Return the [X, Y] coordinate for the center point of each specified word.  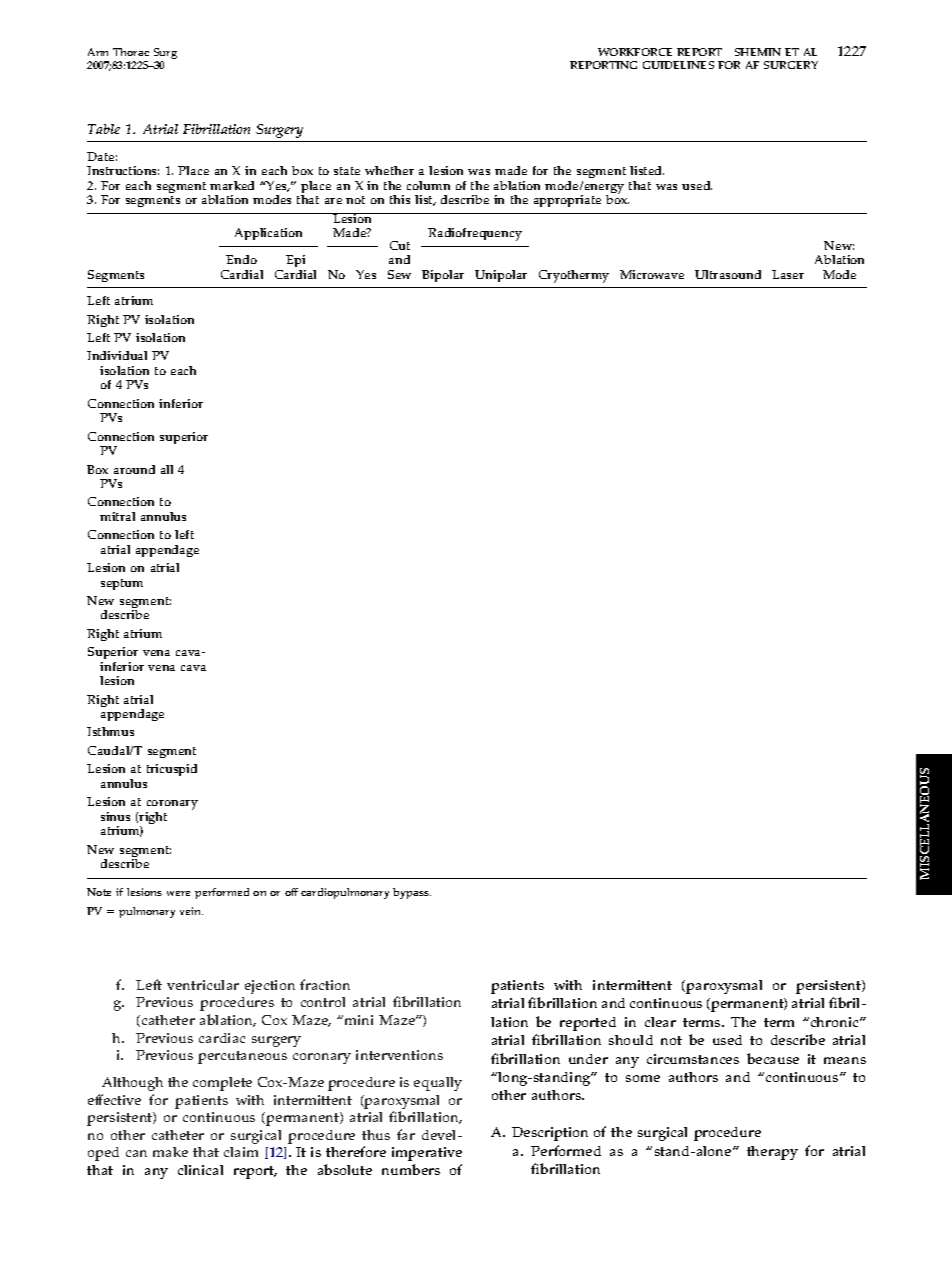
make [170, 1152]
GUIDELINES [678, 65]
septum [122, 584]
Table [104, 129]
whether [389, 170]
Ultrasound [728, 274]
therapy [772, 1153]
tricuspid [172, 770]
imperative [427, 1154]
